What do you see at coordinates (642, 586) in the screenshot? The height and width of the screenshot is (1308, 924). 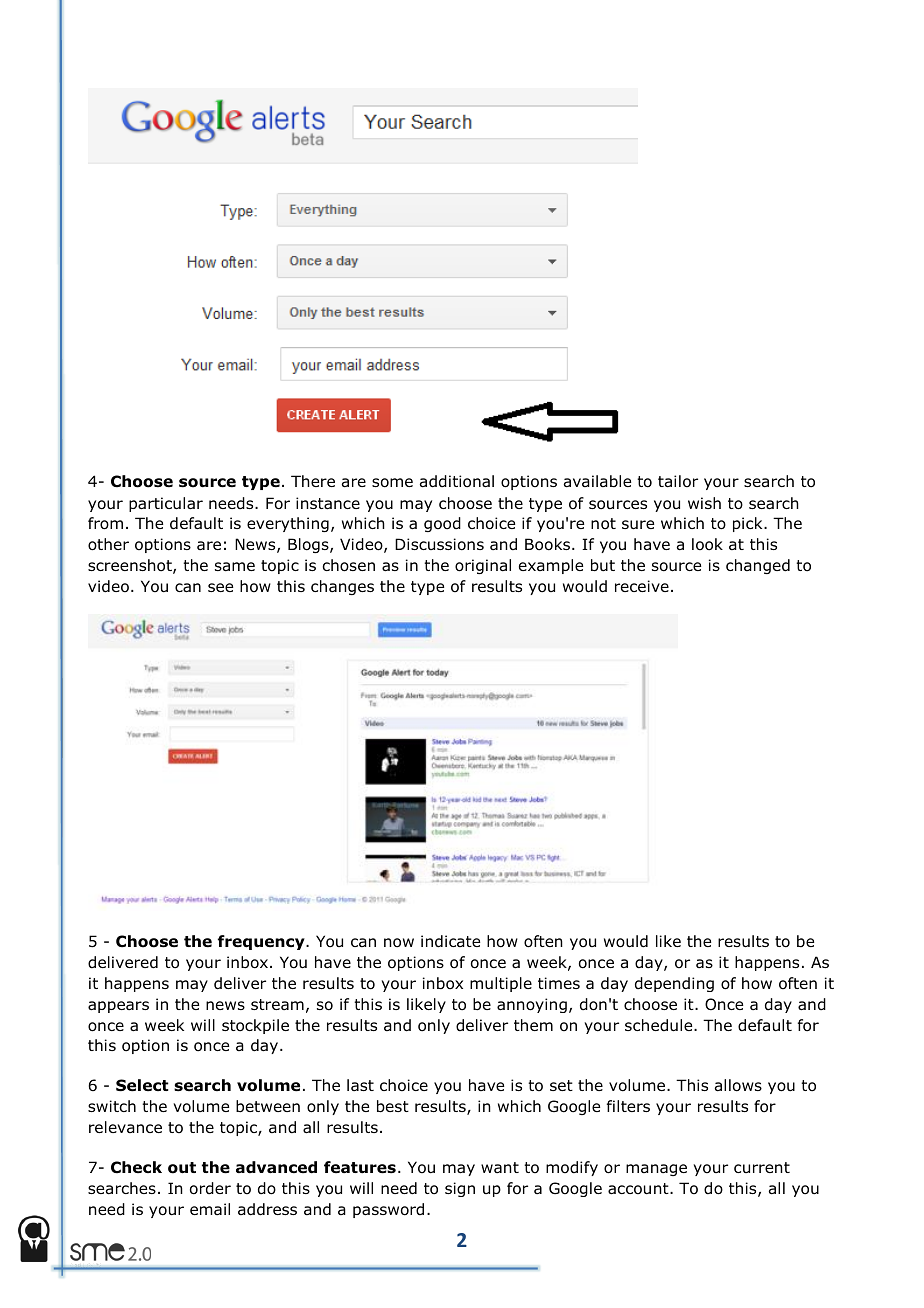 I see `receive` at bounding box center [642, 586].
